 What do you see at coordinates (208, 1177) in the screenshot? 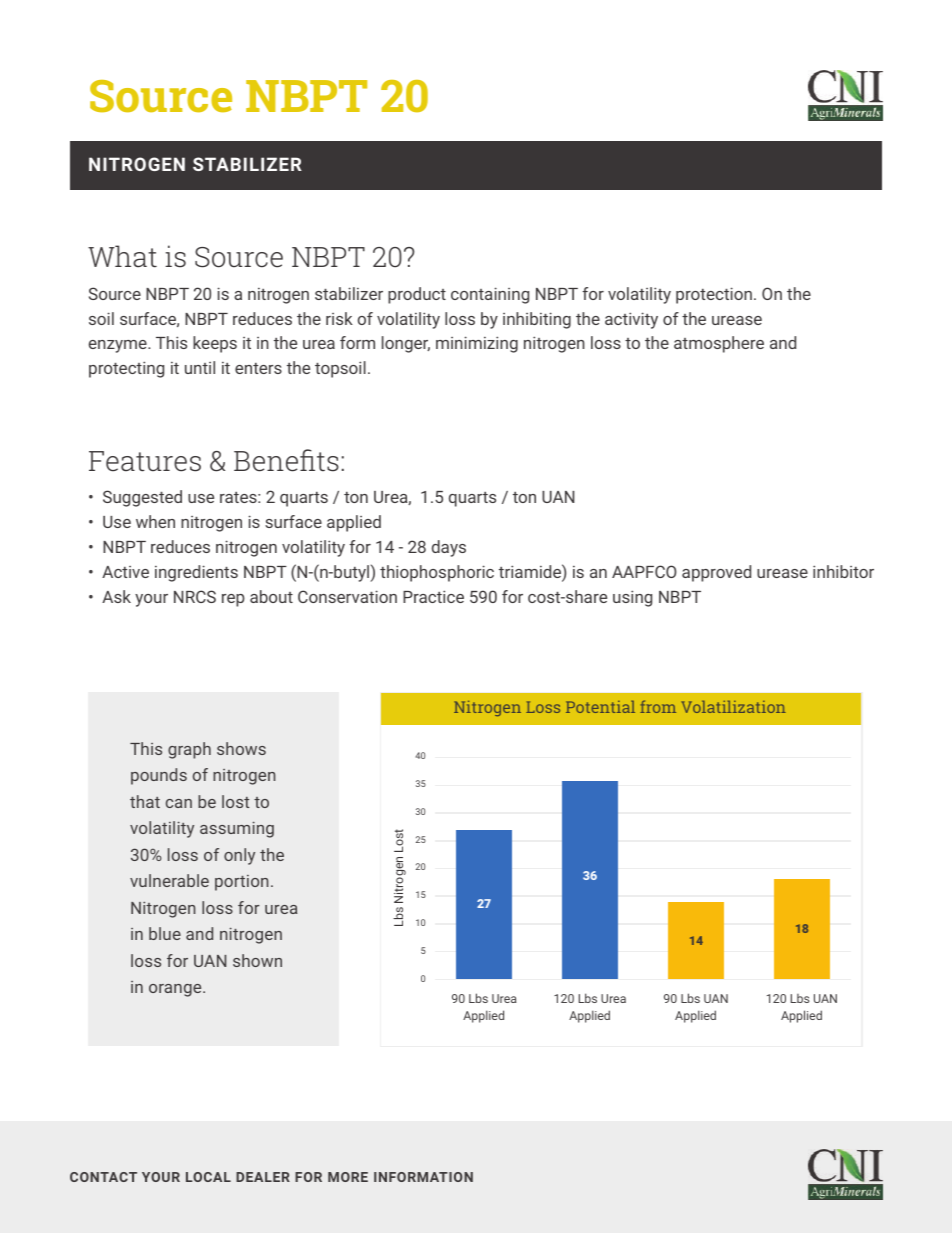
I see `LOCAL` at bounding box center [208, 1177].
